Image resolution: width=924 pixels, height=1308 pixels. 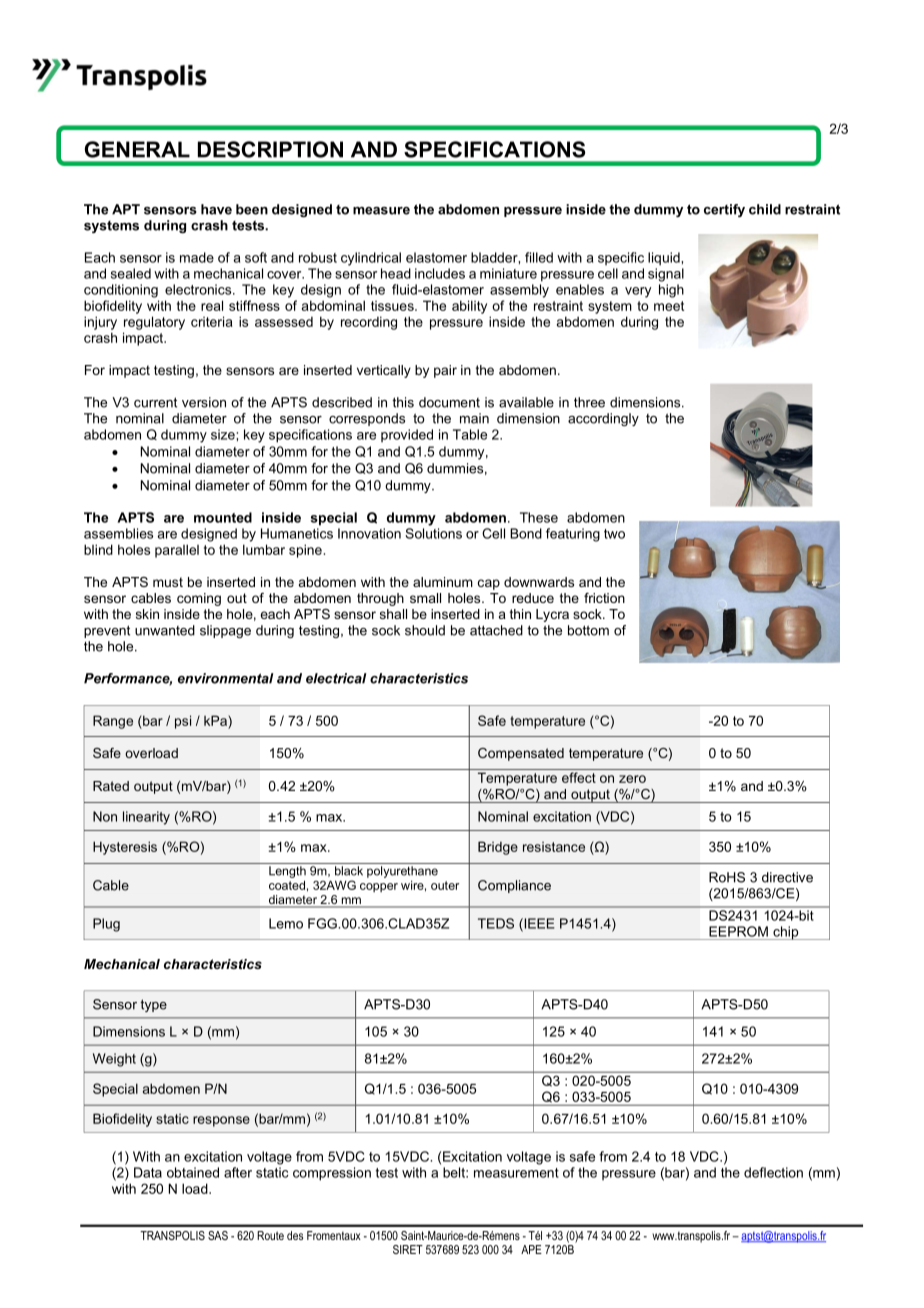 I want to click on zero, so click(x=632, y=779).
